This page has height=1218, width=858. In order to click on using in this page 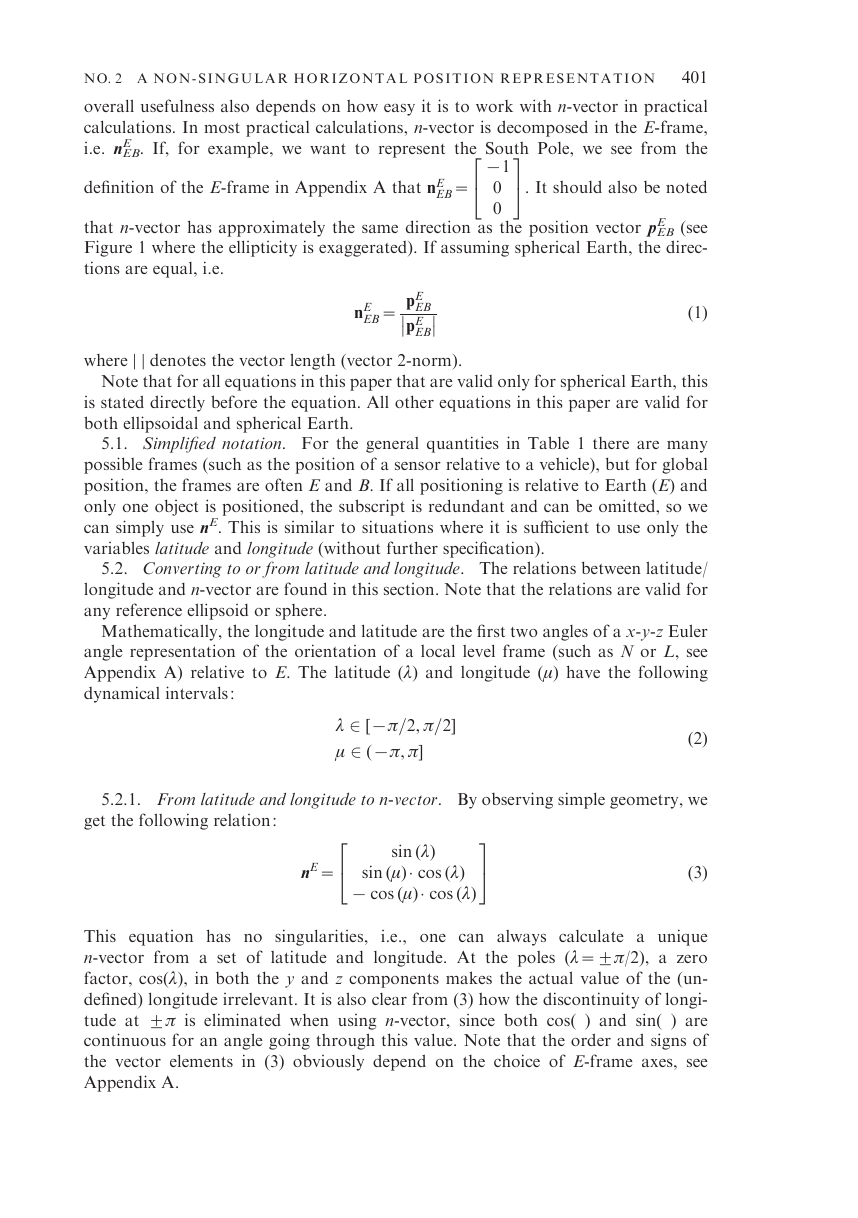, I will do `click(357, 1022)`.
